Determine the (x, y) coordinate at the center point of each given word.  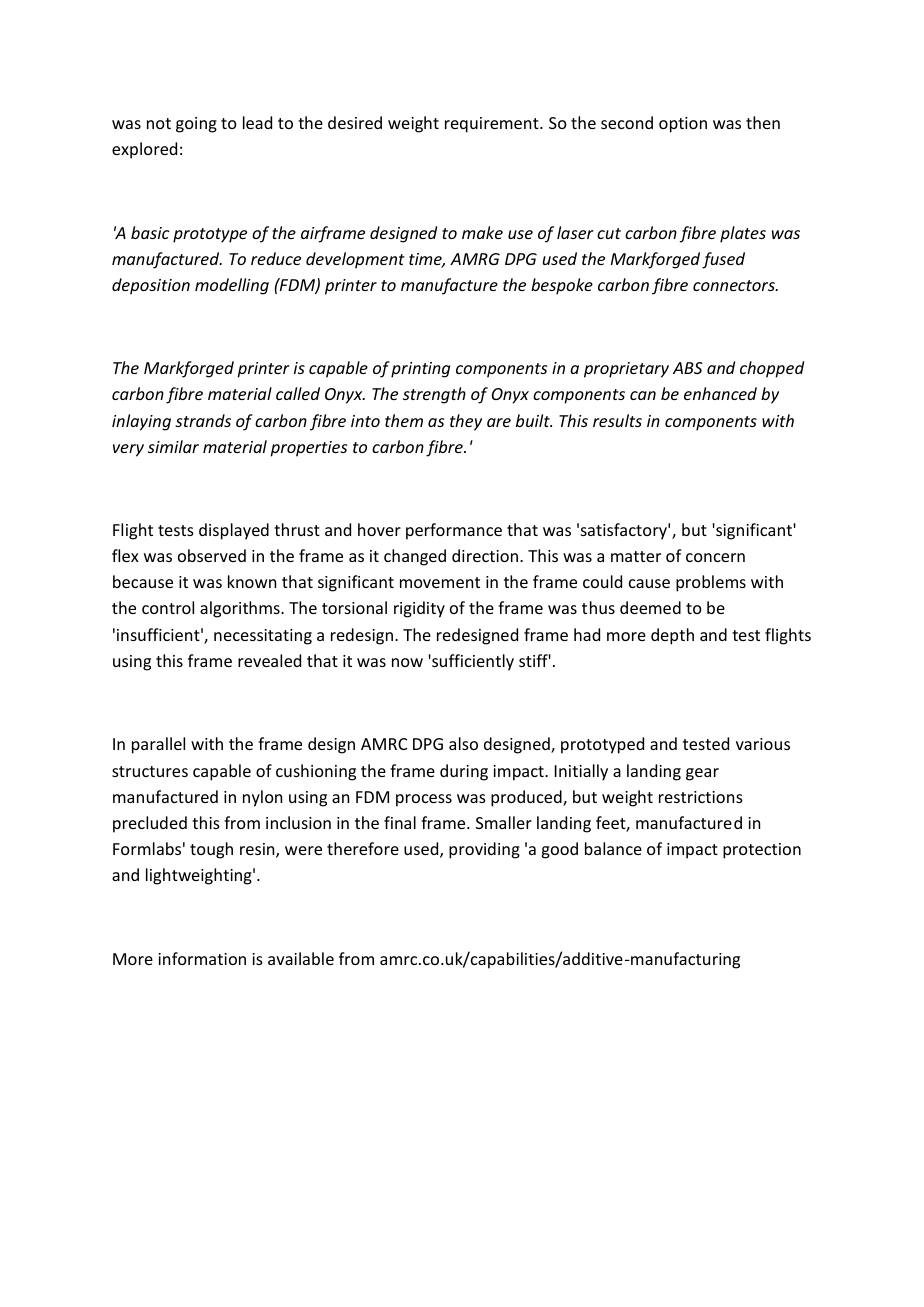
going (196, 125)
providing (484, 850)
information (202, 958)
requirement (493, 125)
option (683, 125)
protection (762, 851)
